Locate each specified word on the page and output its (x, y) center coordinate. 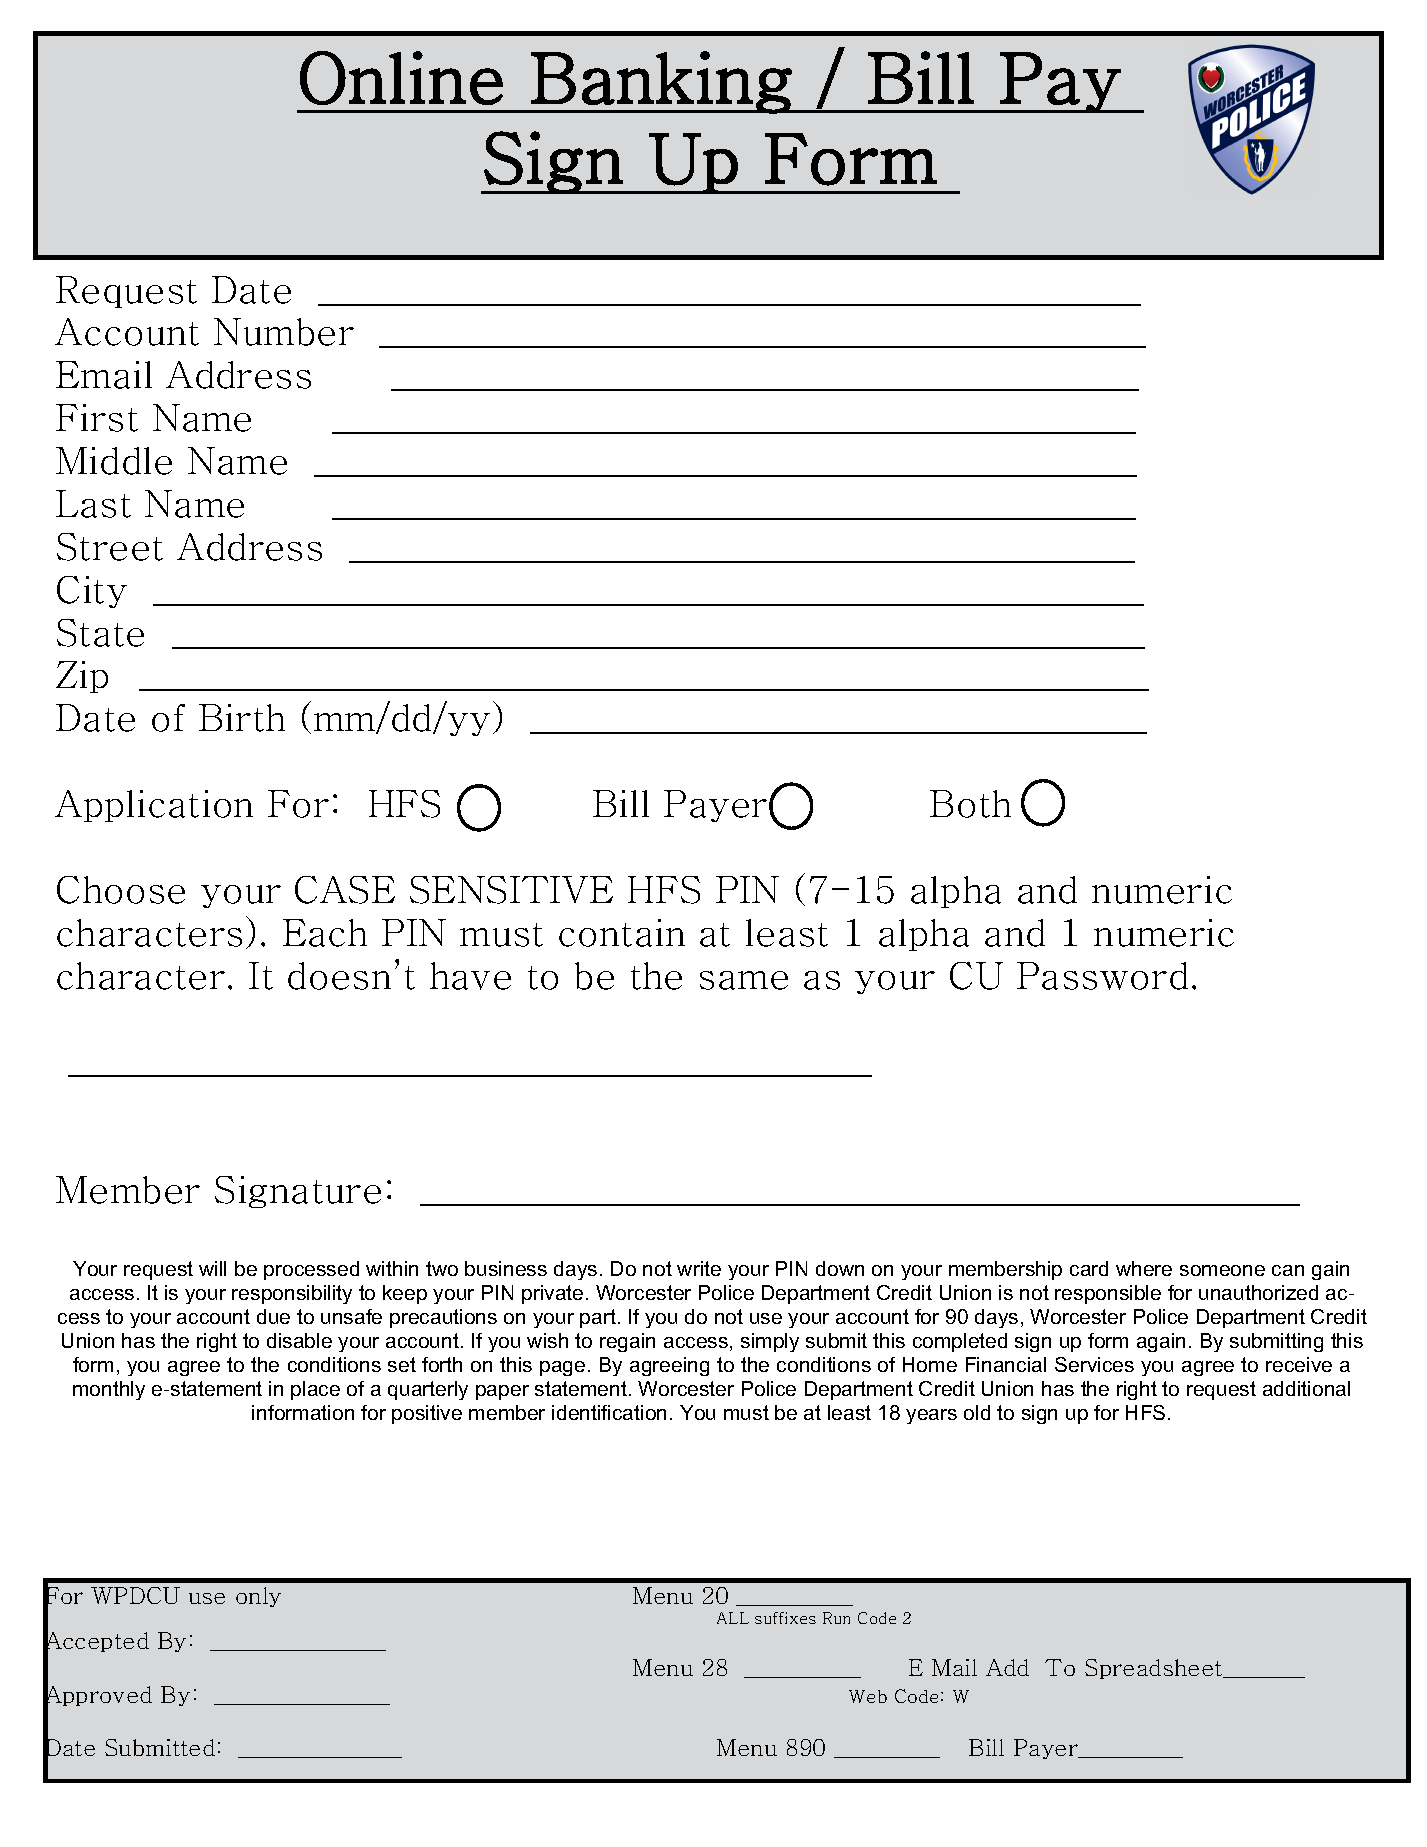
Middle (114, 461)
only (258, 1597)
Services (1094, 1364)
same (744, 980)
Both (970, 804)
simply (770, 1342)
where (1144, 1268)
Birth (242, 718)
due (273, 1316)
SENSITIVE (511, 890)
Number (284, 332)
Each (325, 933)
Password (1102, 976)
